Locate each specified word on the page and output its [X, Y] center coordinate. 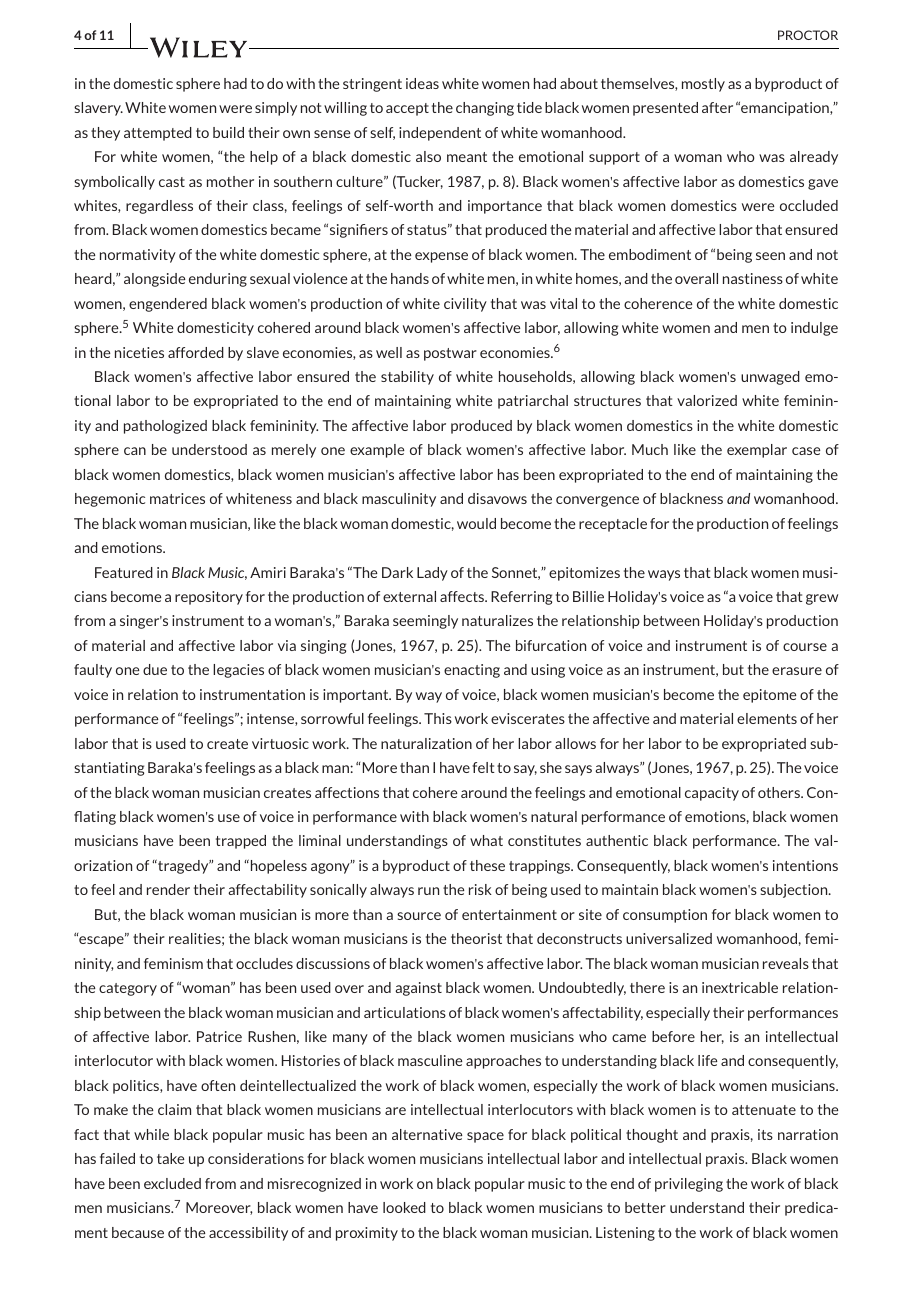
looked [404, 1207]
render [168, 889]
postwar [450, 354]
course [805, 647]
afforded [196, 352]
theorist [476, 938]
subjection [795, 891]
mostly [703, 85]
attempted [158, 134]
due [155, 669]
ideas [422, 83]
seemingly [425, 622]
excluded [172, 1183]
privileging [689, 1185]
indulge [814, 329]
